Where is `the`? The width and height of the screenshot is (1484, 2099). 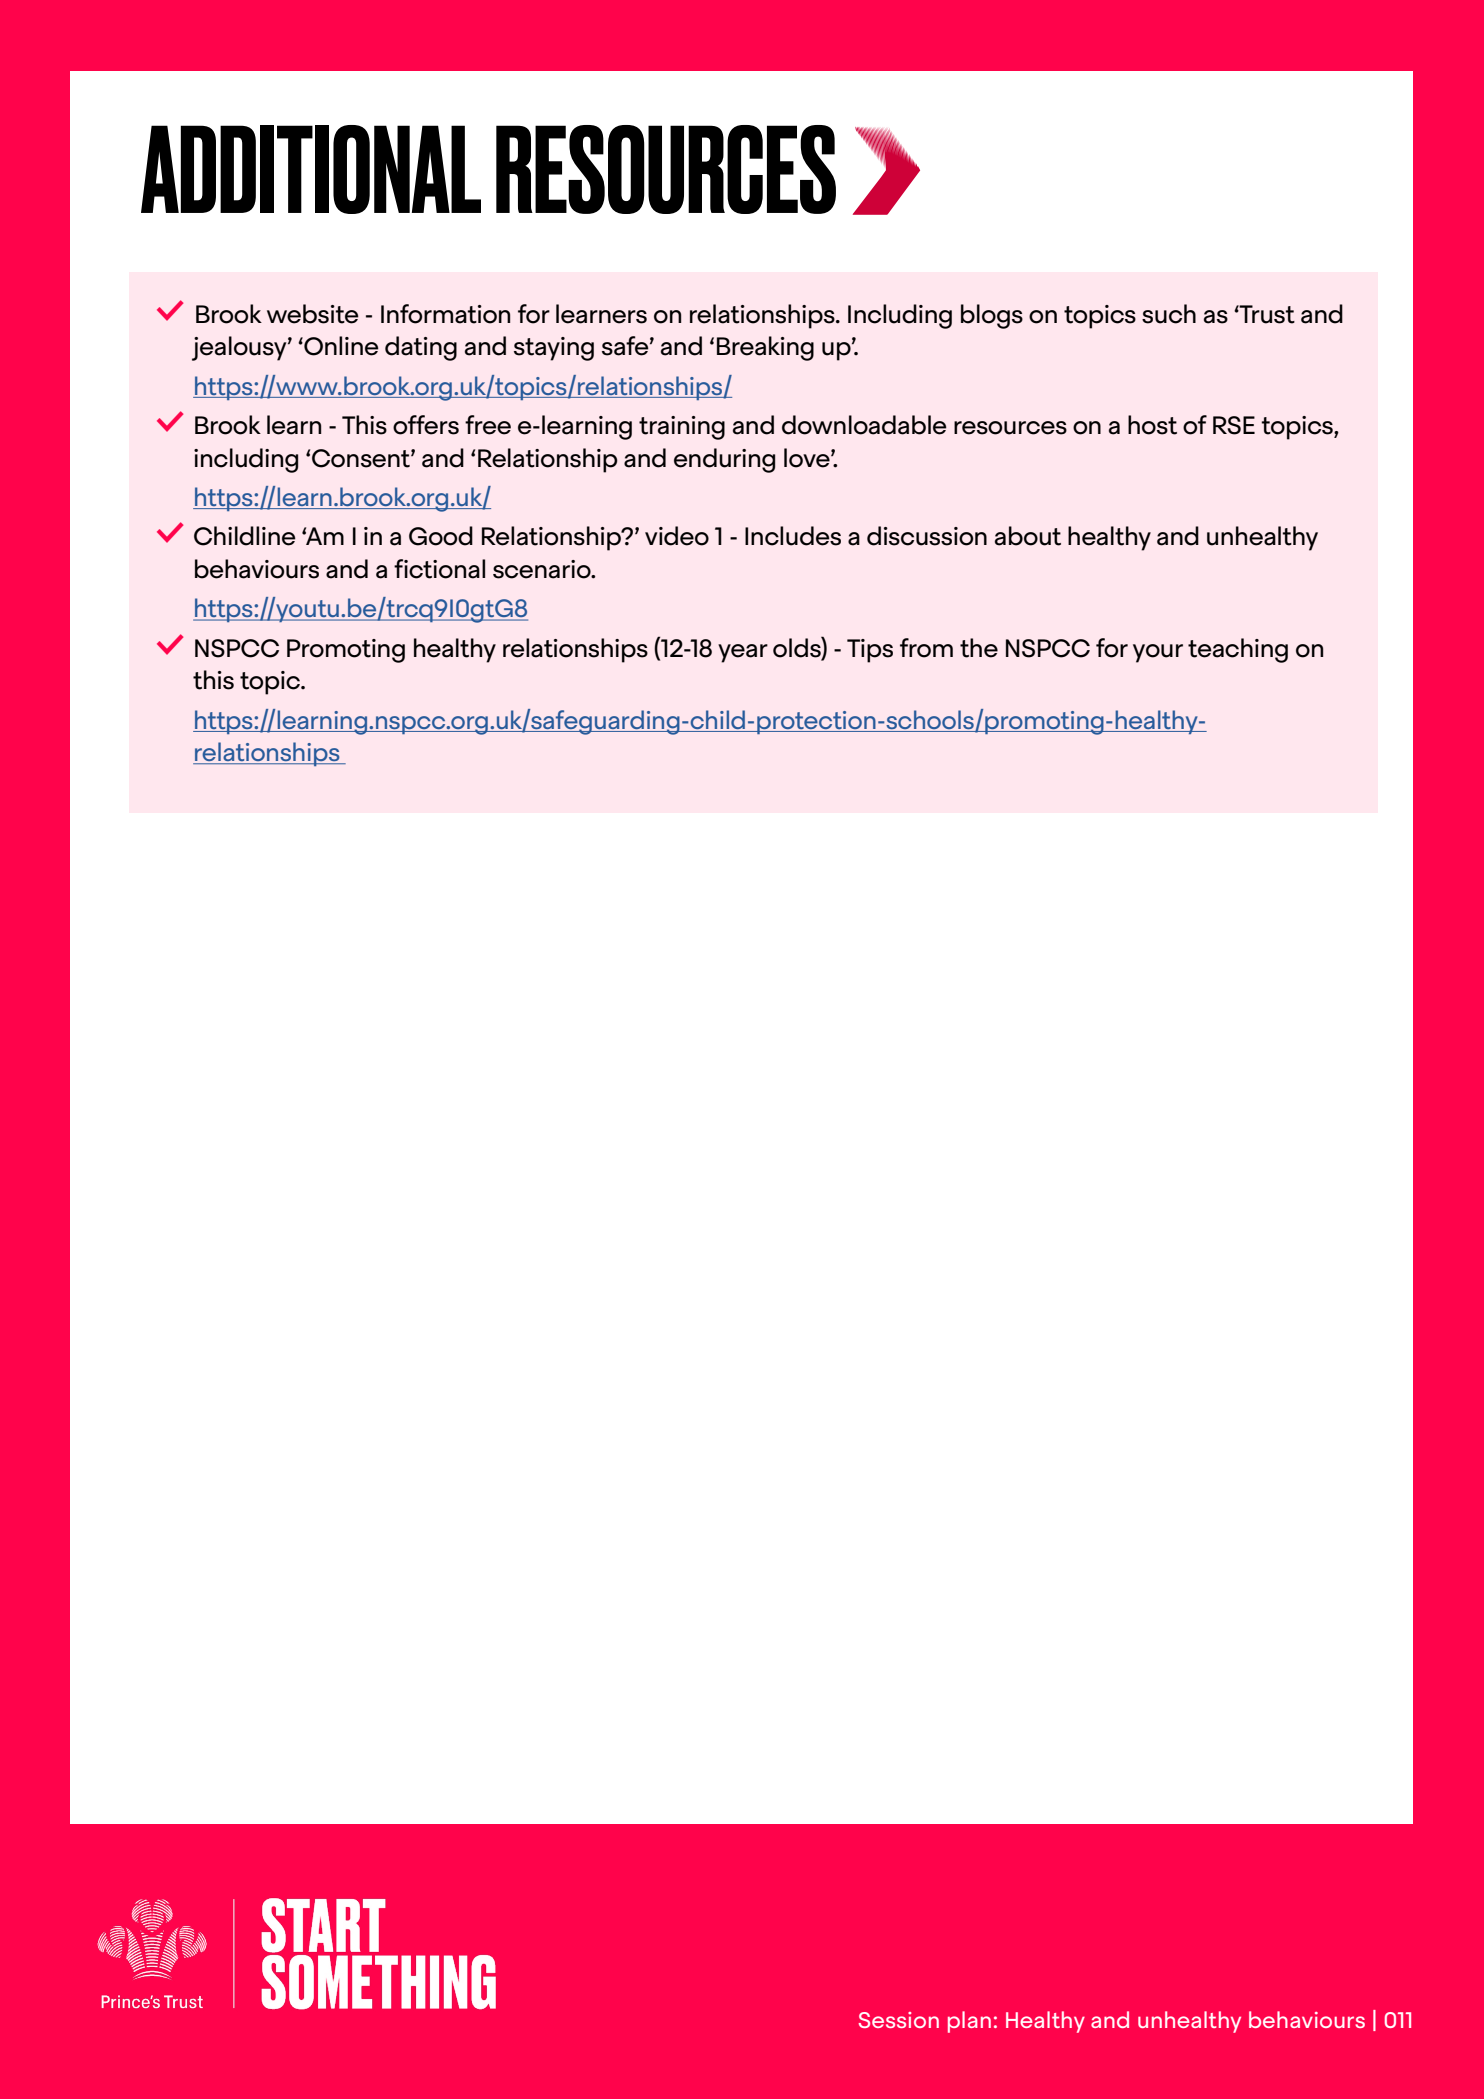
the is located at coordinates (979, 648).
